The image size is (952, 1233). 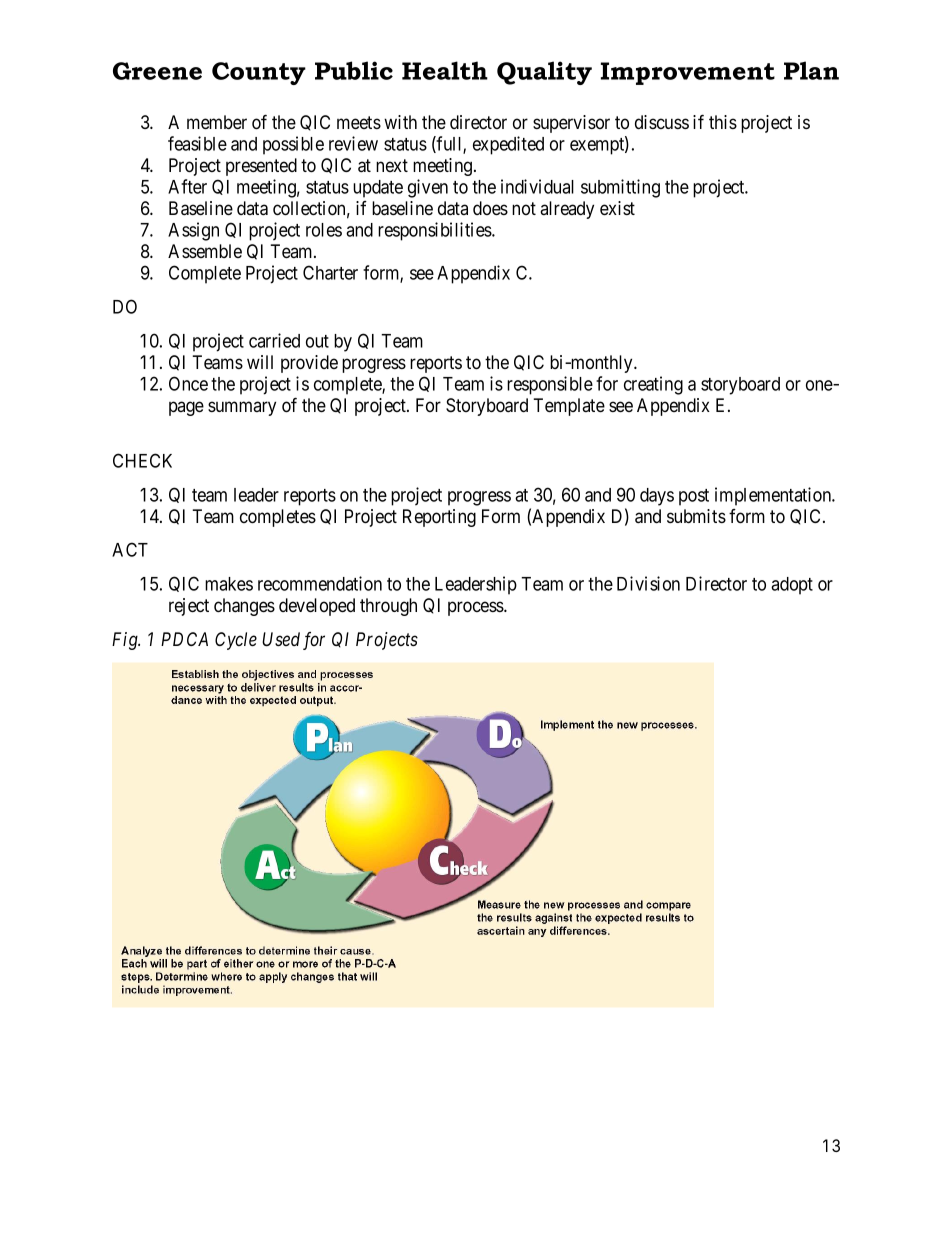 I want to click on responsible, so click(x=550, y=385).
